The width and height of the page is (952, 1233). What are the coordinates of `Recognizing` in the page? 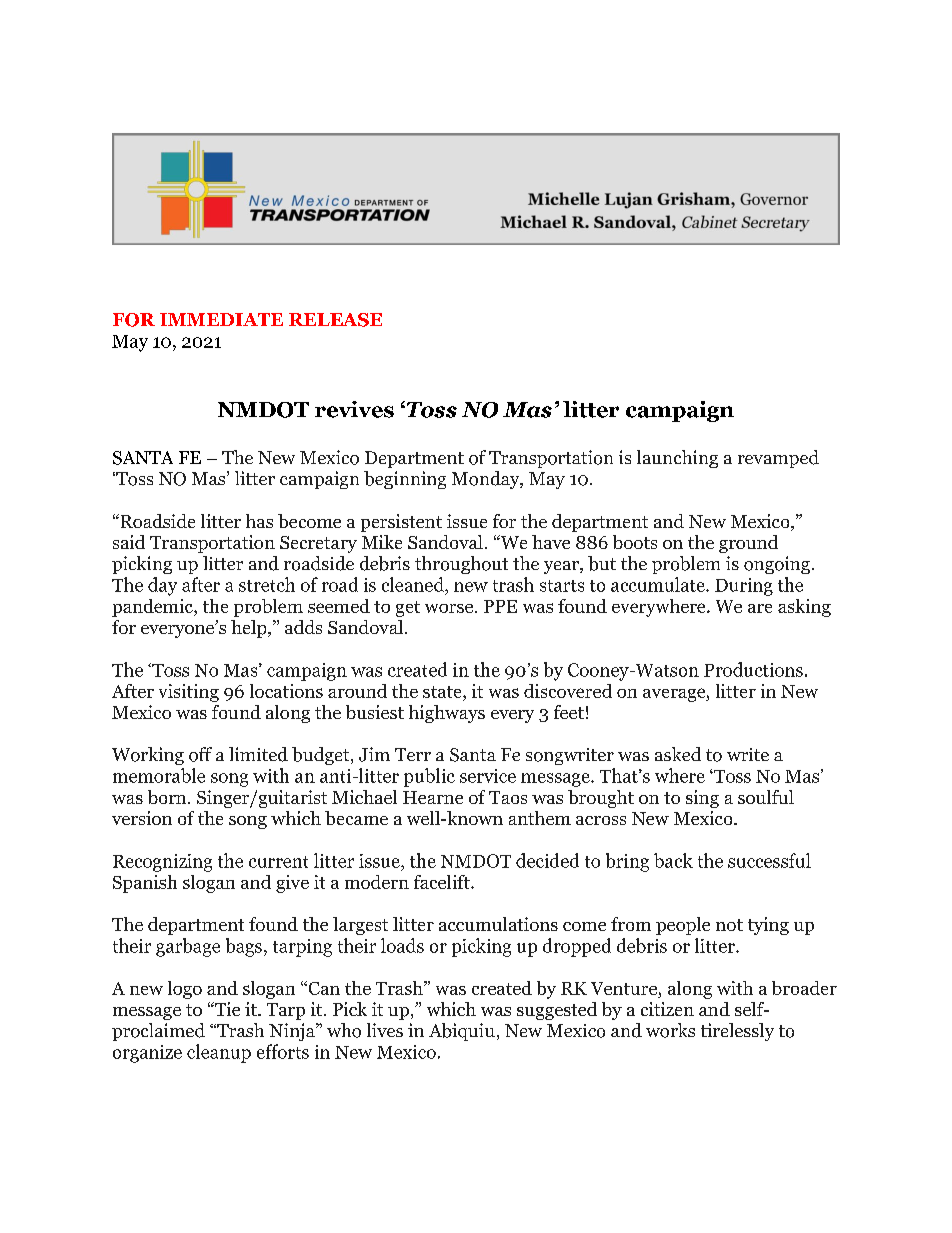 It's located at (162, 863).
